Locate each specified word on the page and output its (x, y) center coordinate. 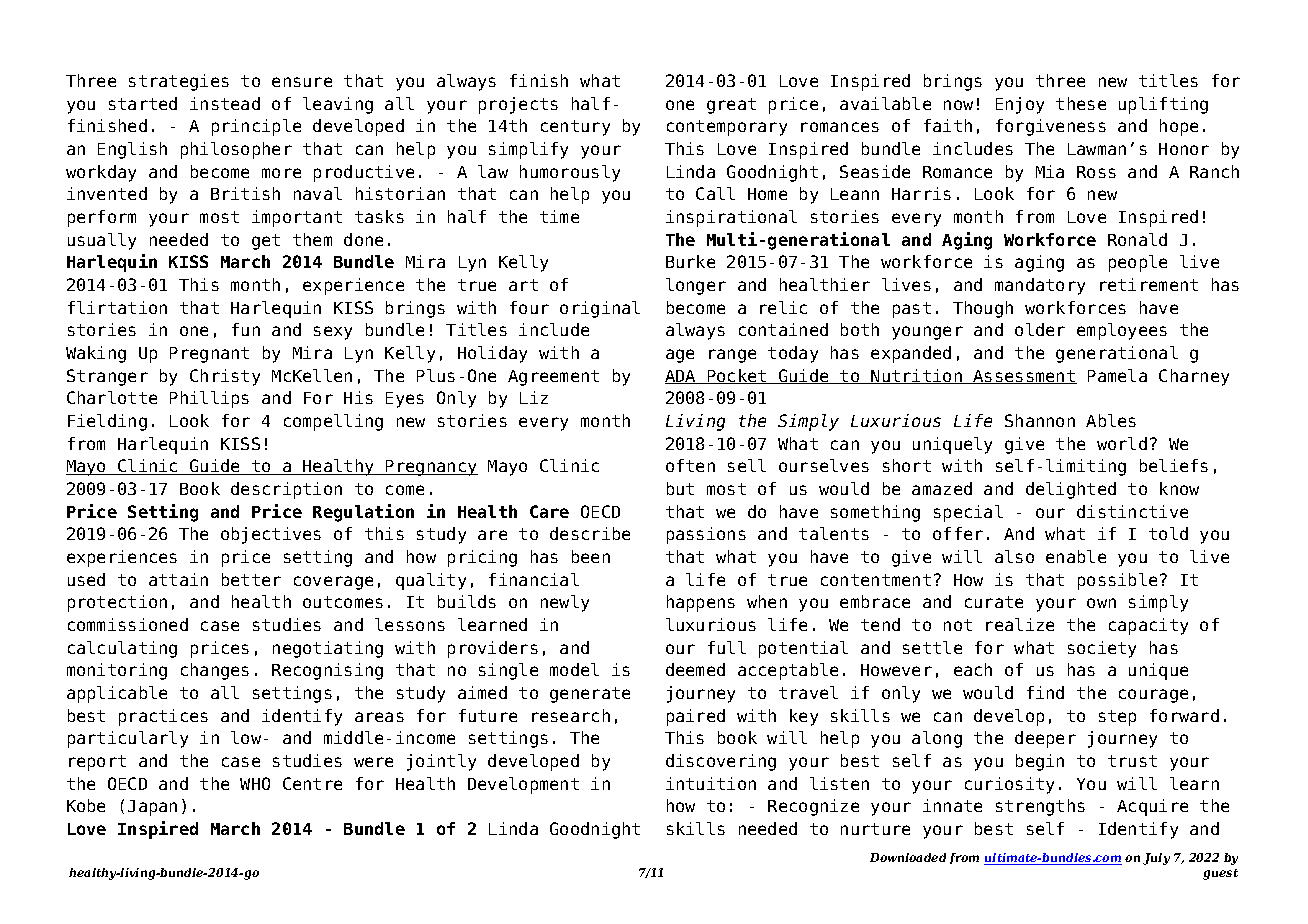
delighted (1071, 490)
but (680, 488)
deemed (695, 669)
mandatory (1040, 286)
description (286, 490)
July (1156, 859)
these (1081, 103)
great (731, 106)
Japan (152, 808)
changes (215, 671)
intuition (711, 783)
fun (246, 329)
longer (696, 286)
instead (225, 103)
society (1102, 649)
